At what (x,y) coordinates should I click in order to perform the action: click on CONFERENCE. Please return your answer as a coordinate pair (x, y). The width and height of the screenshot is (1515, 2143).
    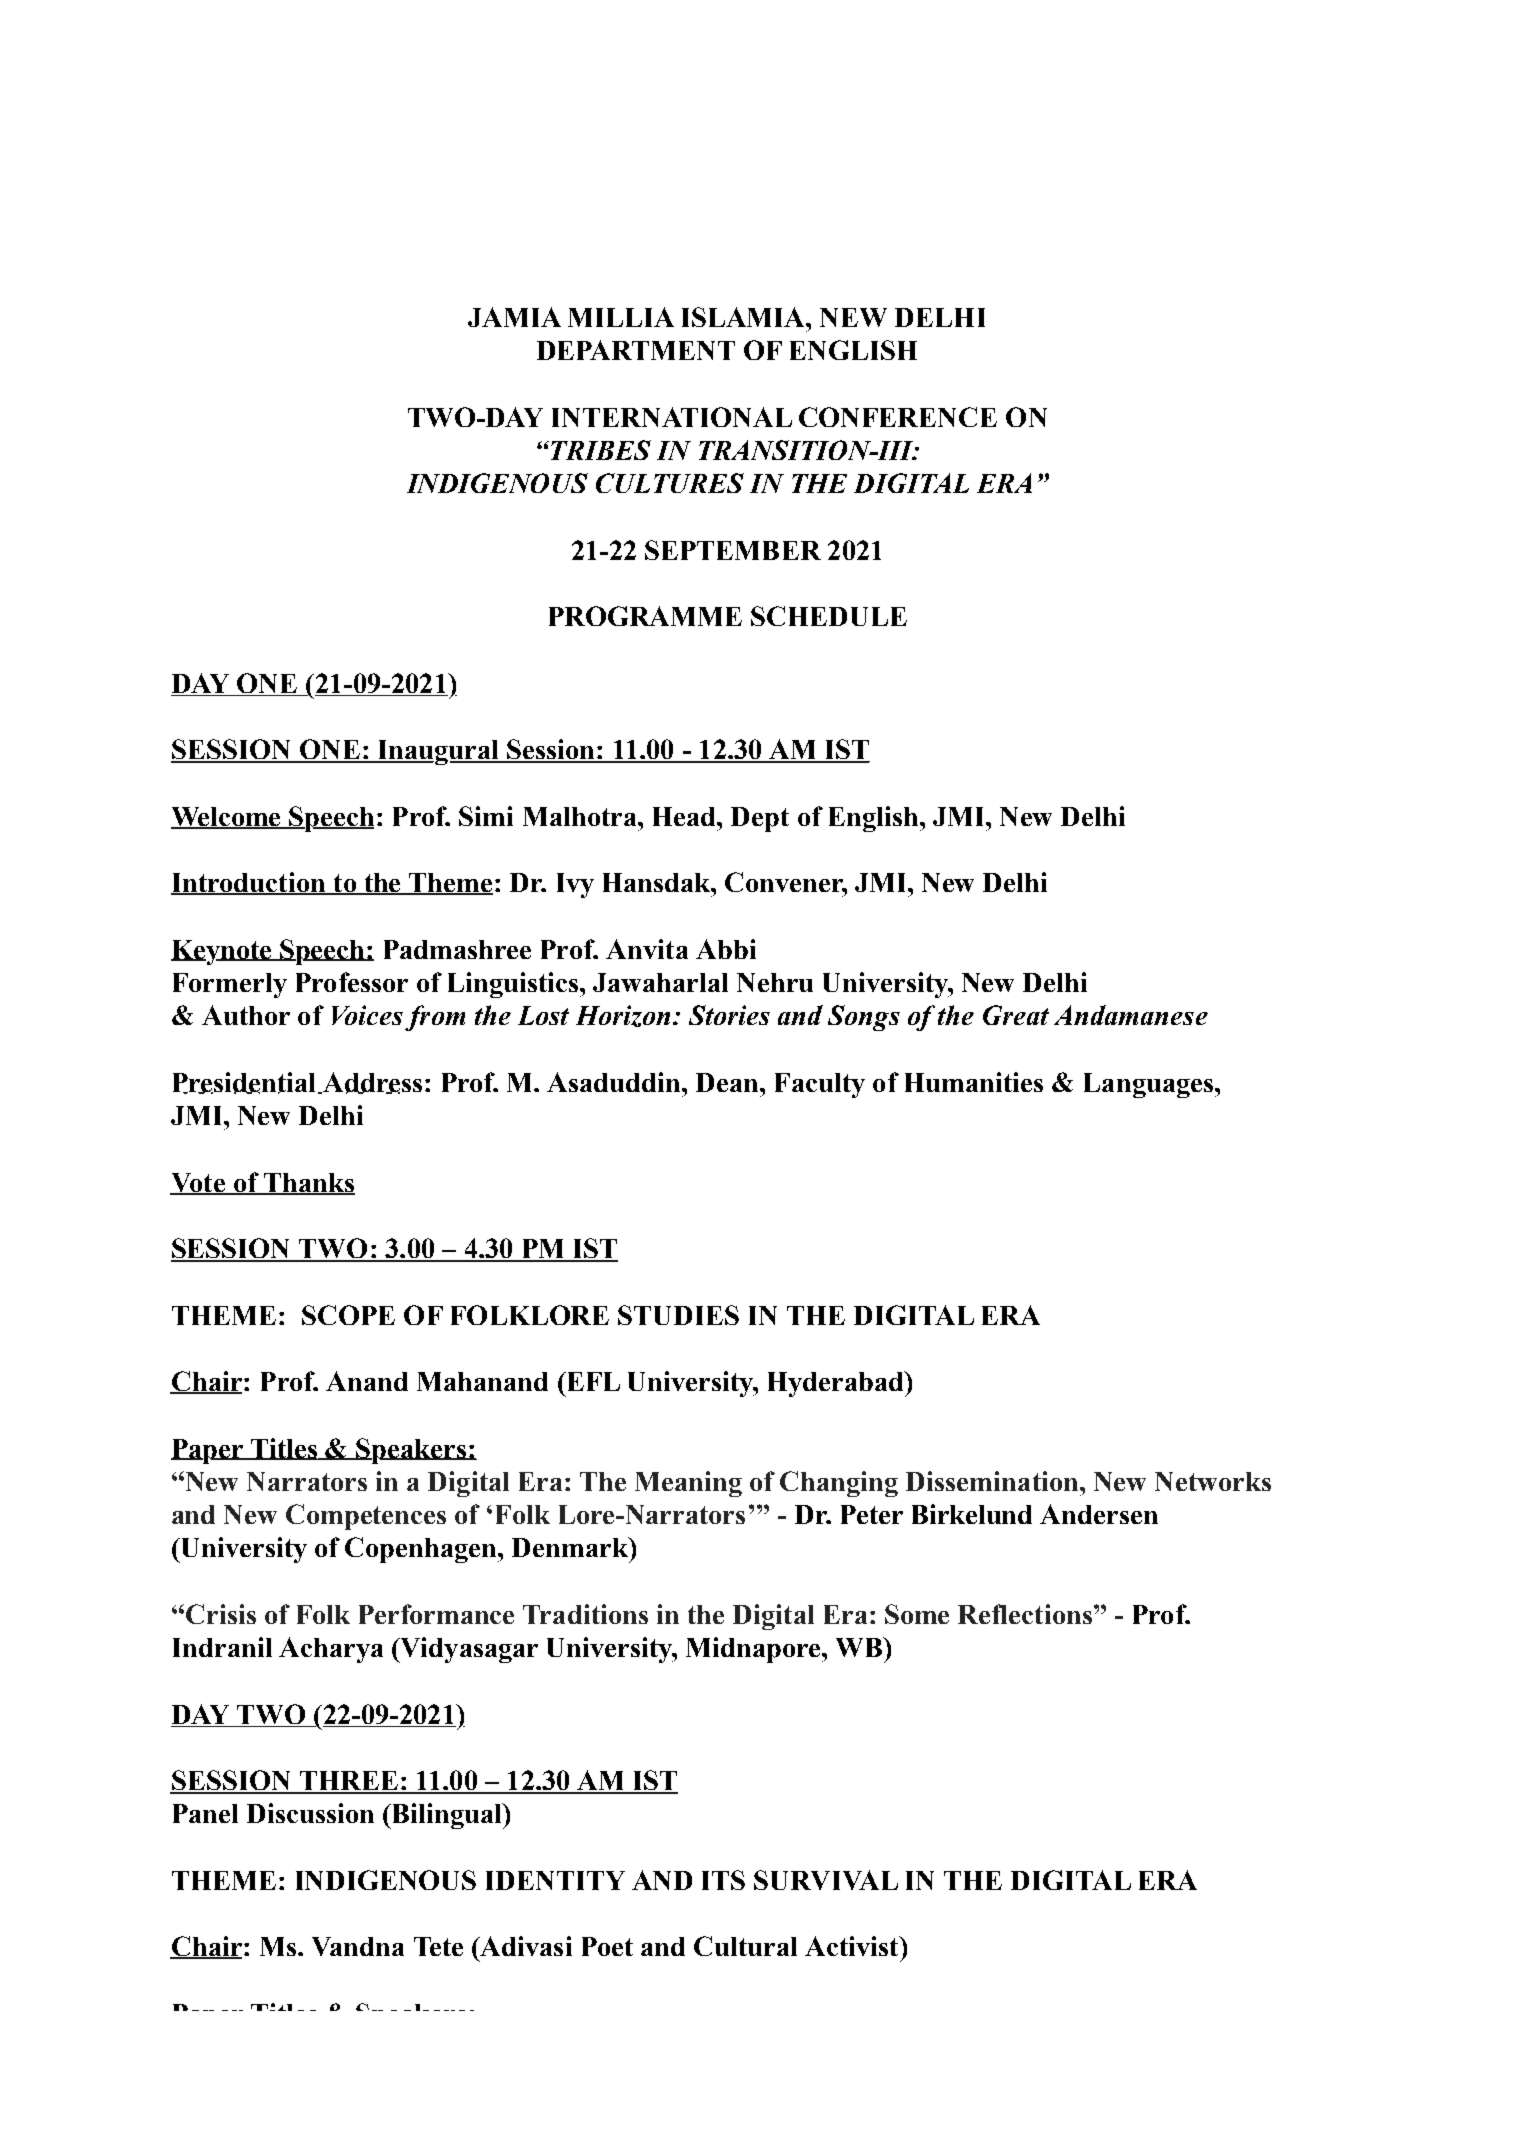
    Looking at the image, I should click on (898, 417).
